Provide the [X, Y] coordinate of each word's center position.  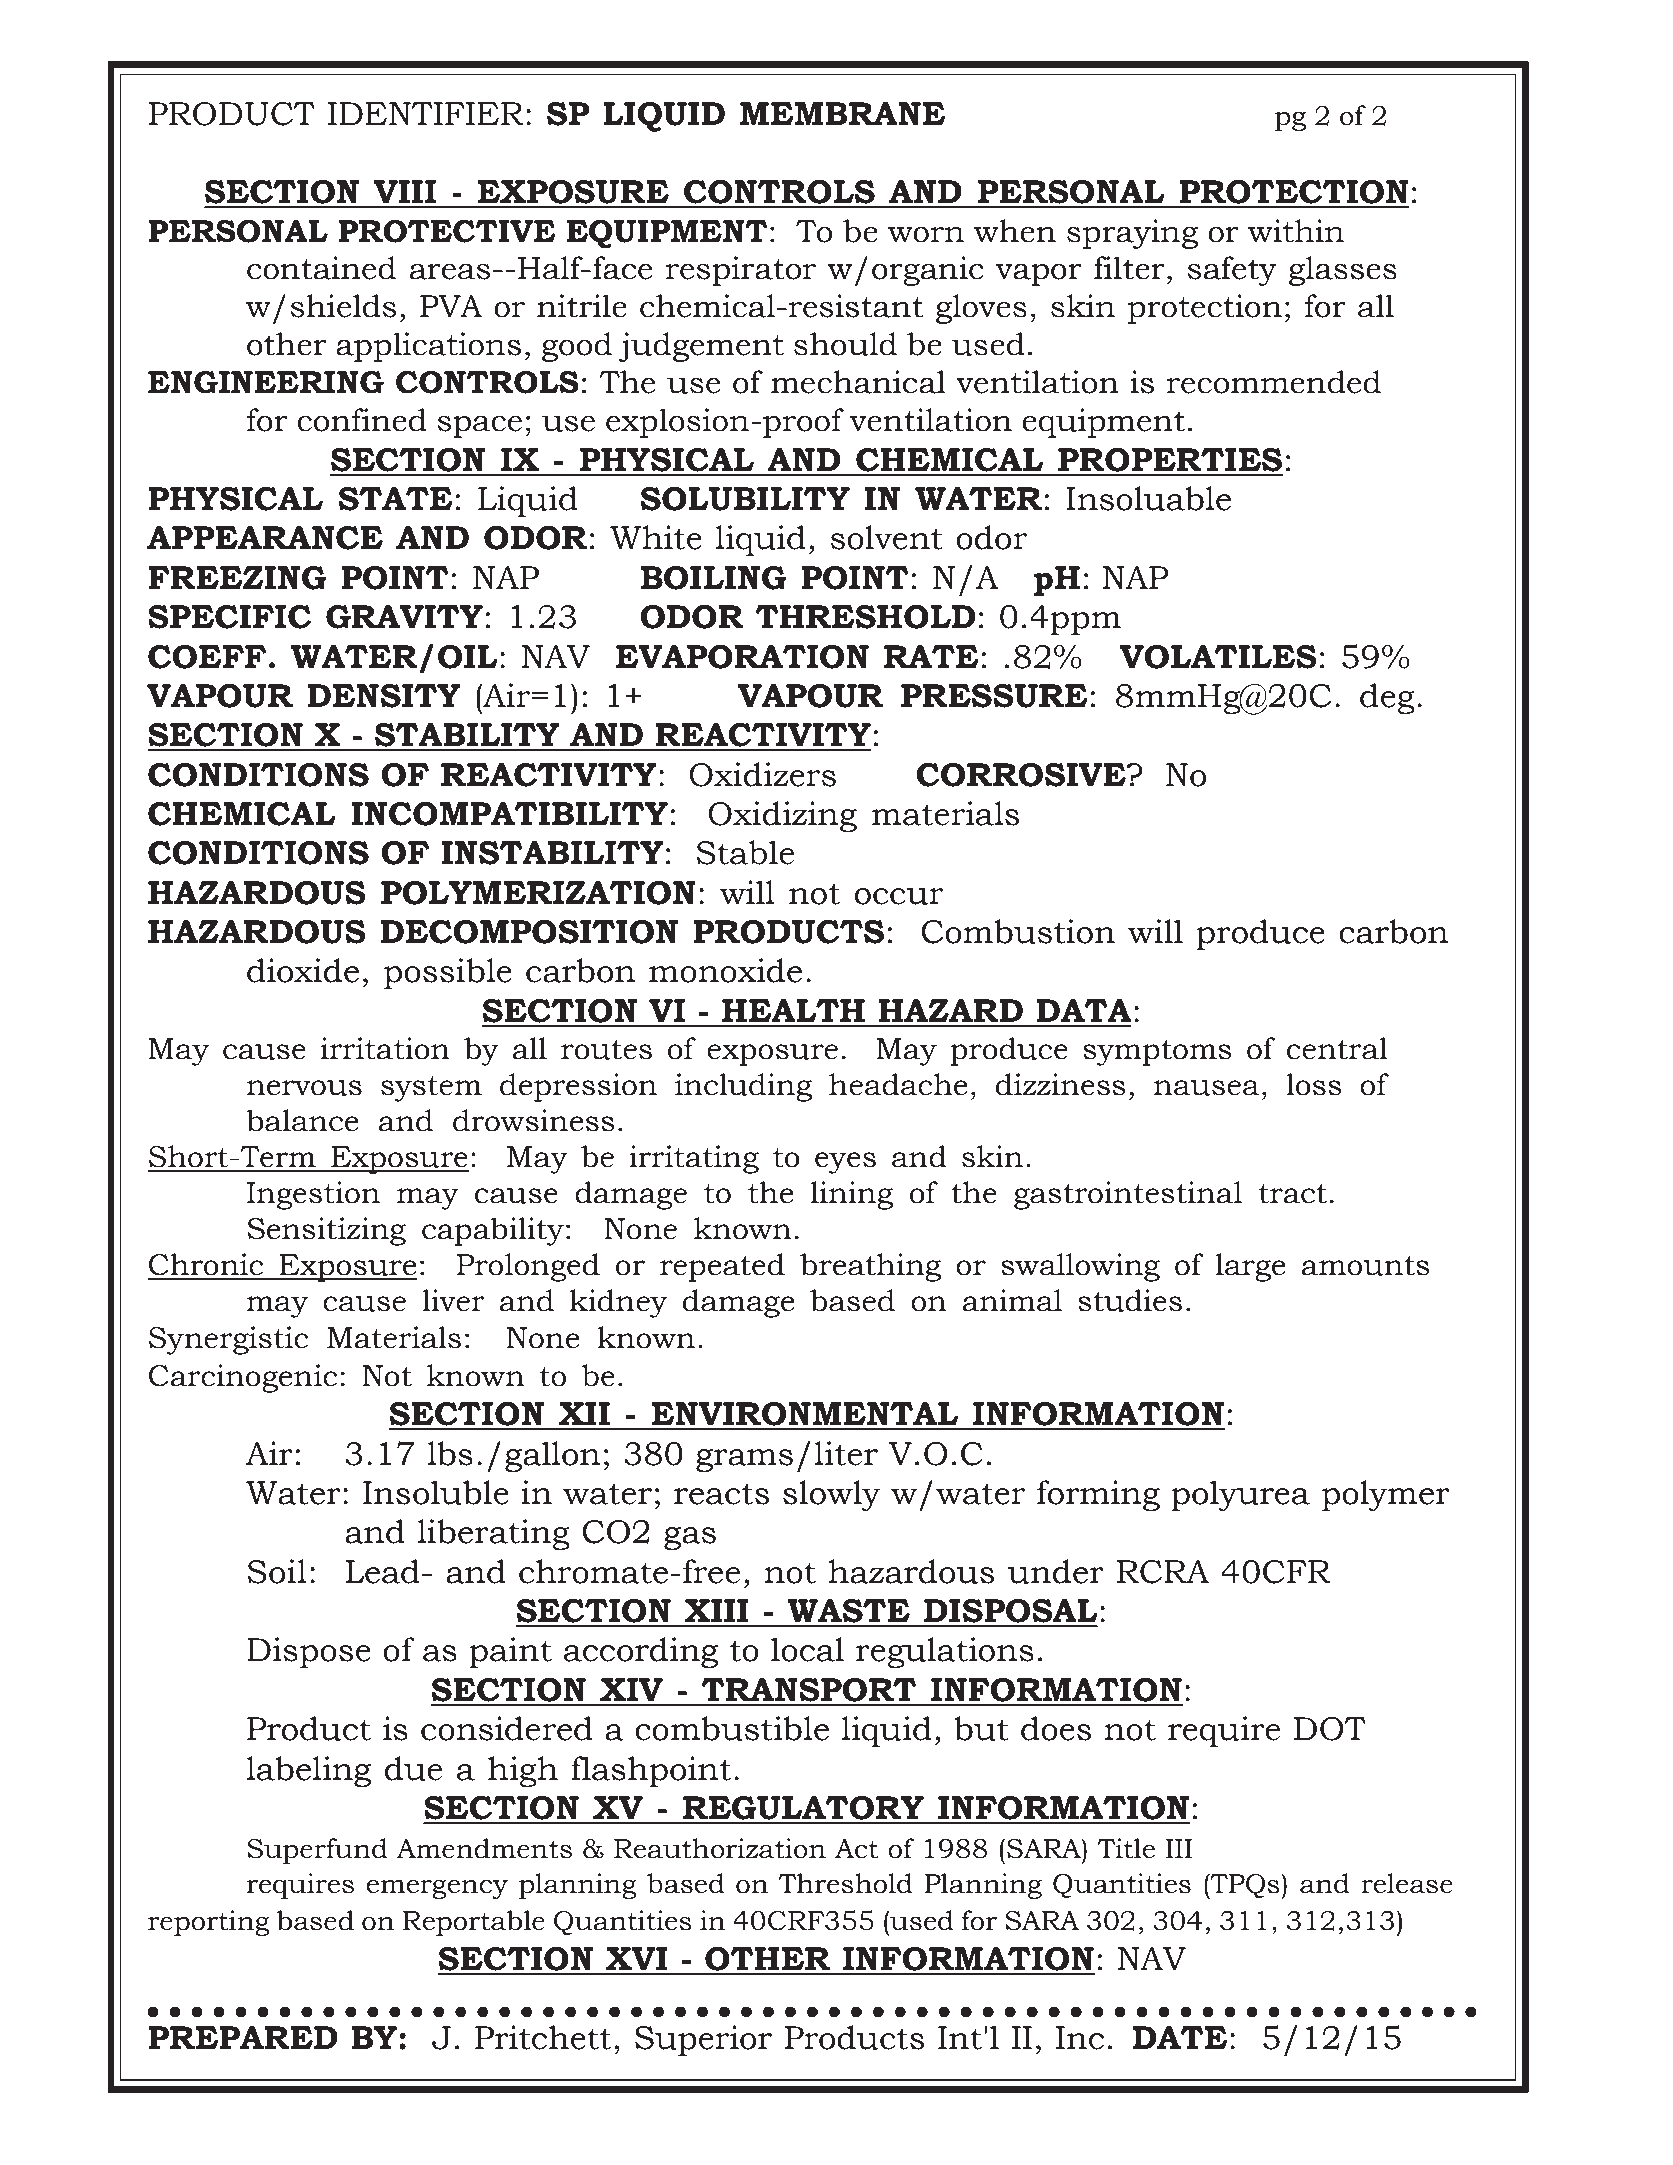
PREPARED [243, 2037]
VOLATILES [1218, 657]
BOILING [714, 578]
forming [1098, 1495]
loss [1314, 1084]
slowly [832, 1495]
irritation [385, 1048]
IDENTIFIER [426, 113]
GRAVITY [404, 617]
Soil [277, 1571]
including [743, 1087]
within [1296, 231]
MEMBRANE [842, 113]
